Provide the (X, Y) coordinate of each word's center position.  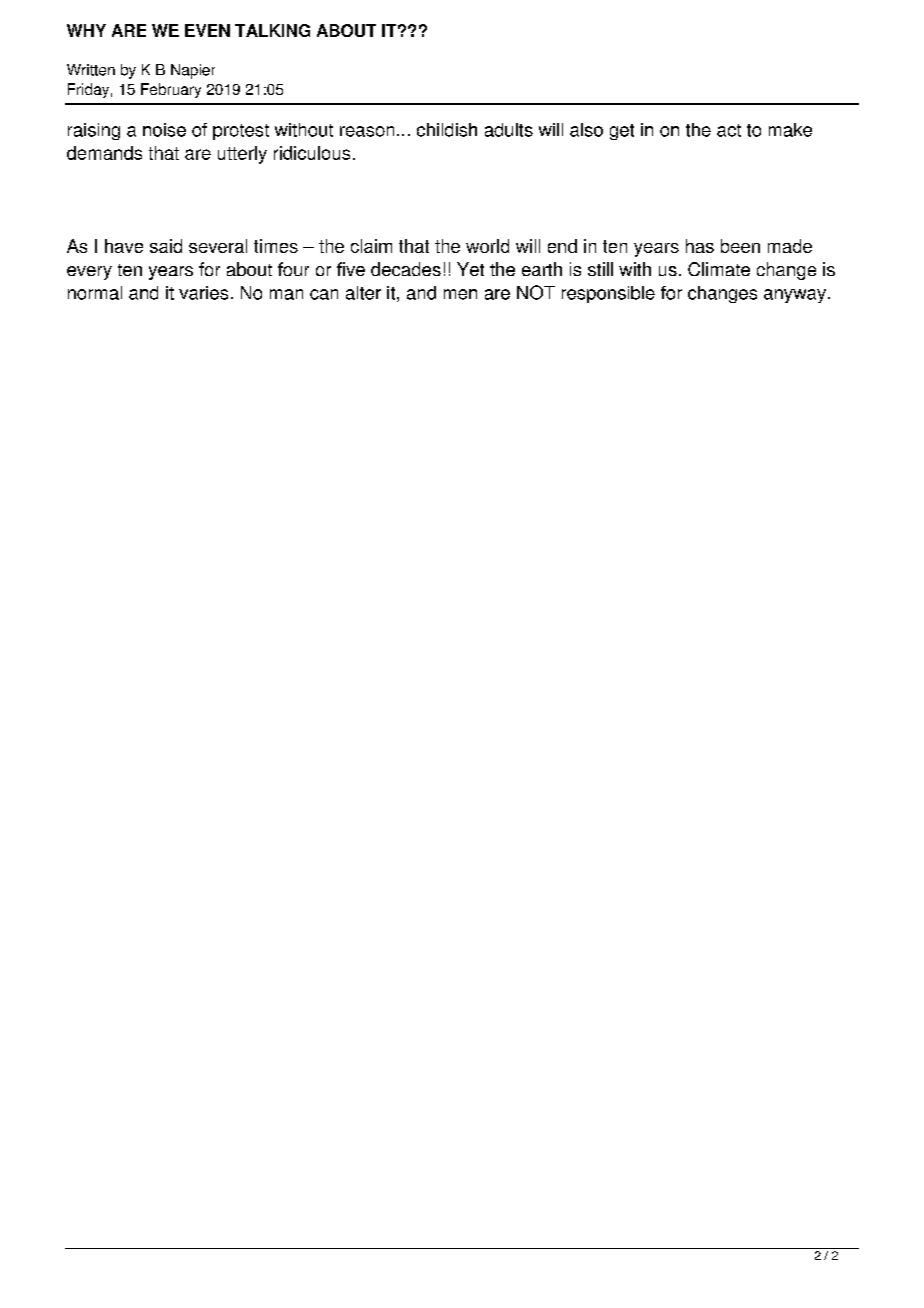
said (166, 246)
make (790, 130)
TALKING (272, 30)
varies (203, 293)
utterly (242, 155)
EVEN (207, 30)
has (700, 246)
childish (447, 130)
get (622, 132)
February (171, 90)
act (729, 130)
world (487, 246)
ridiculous (312, 153)
